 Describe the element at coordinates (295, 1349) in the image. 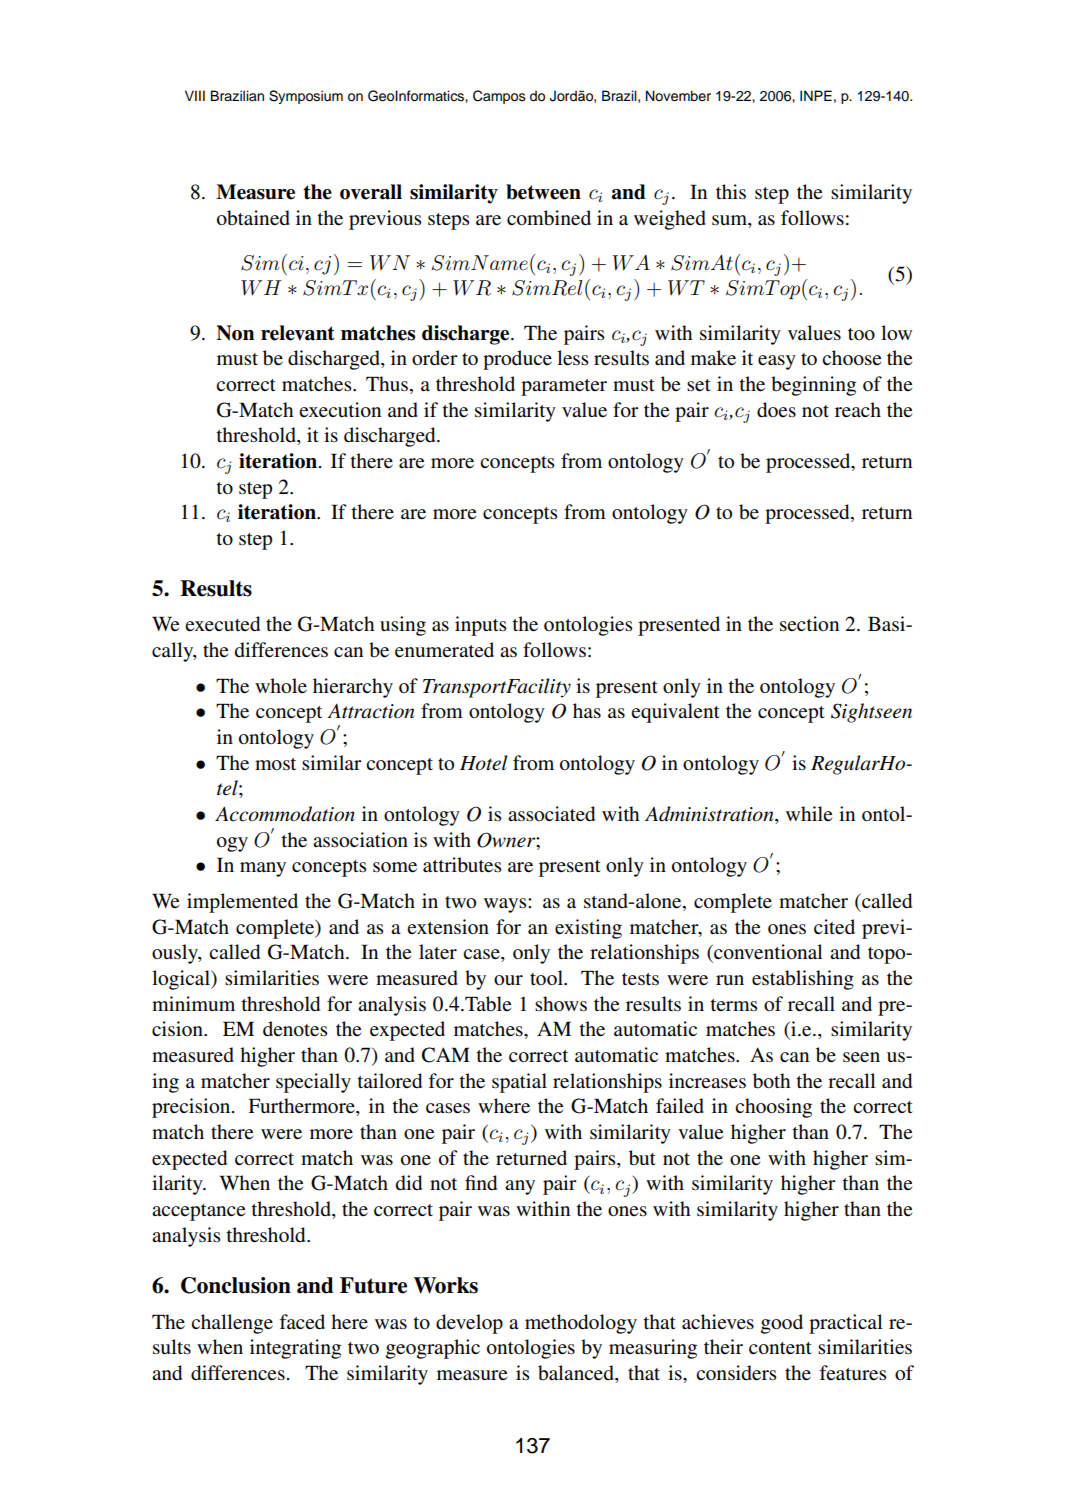

I see `integrating` at that location.
